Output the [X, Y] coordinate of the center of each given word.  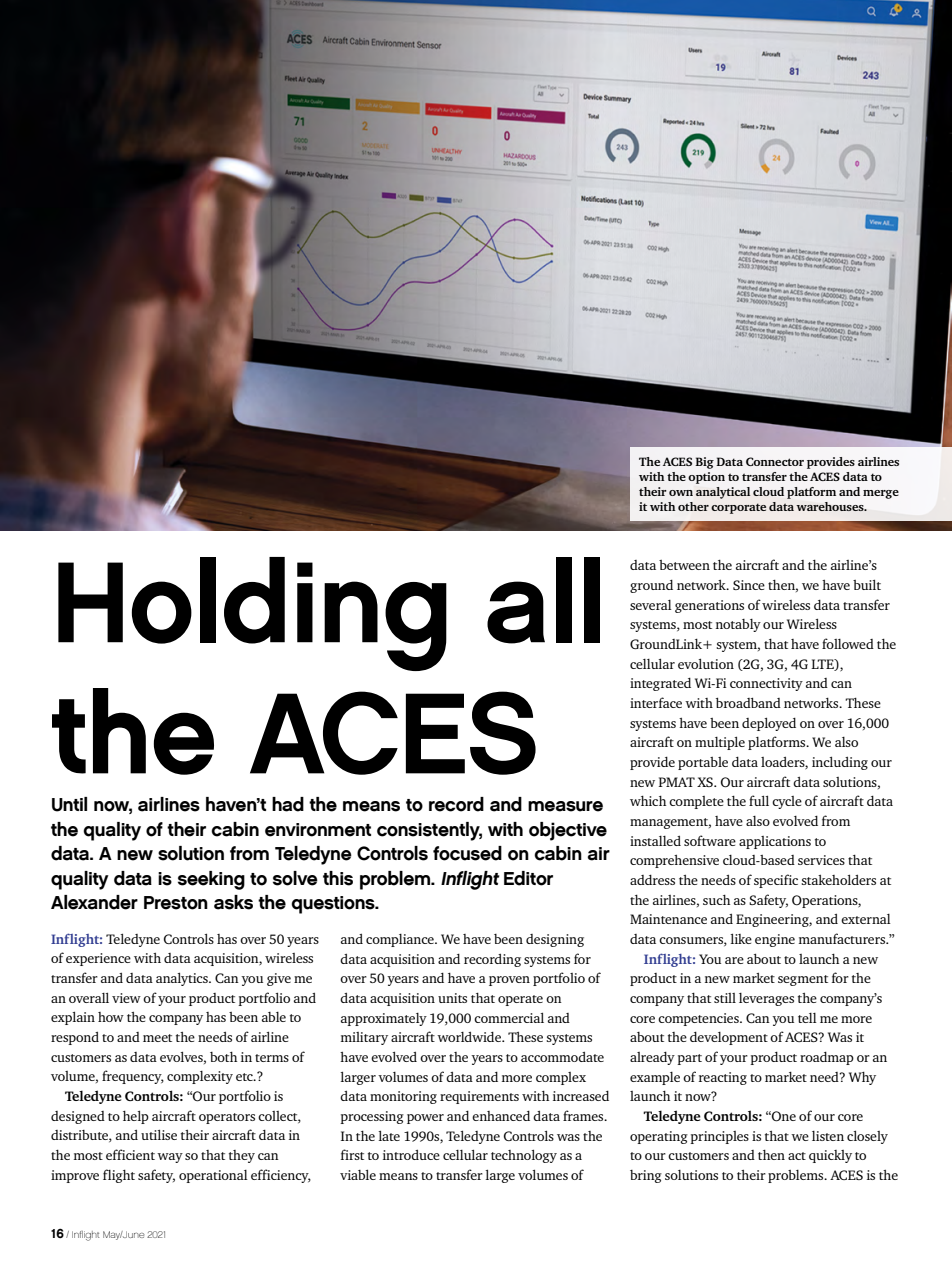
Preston [176, 903]
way [170, 1158]
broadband [748, 702]
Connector [775, 461]
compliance [401, 940]
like [741, 938]
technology [524, 1156]
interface [656, 702]
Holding [252, 614]
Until [69, 804]
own [681, 493]
